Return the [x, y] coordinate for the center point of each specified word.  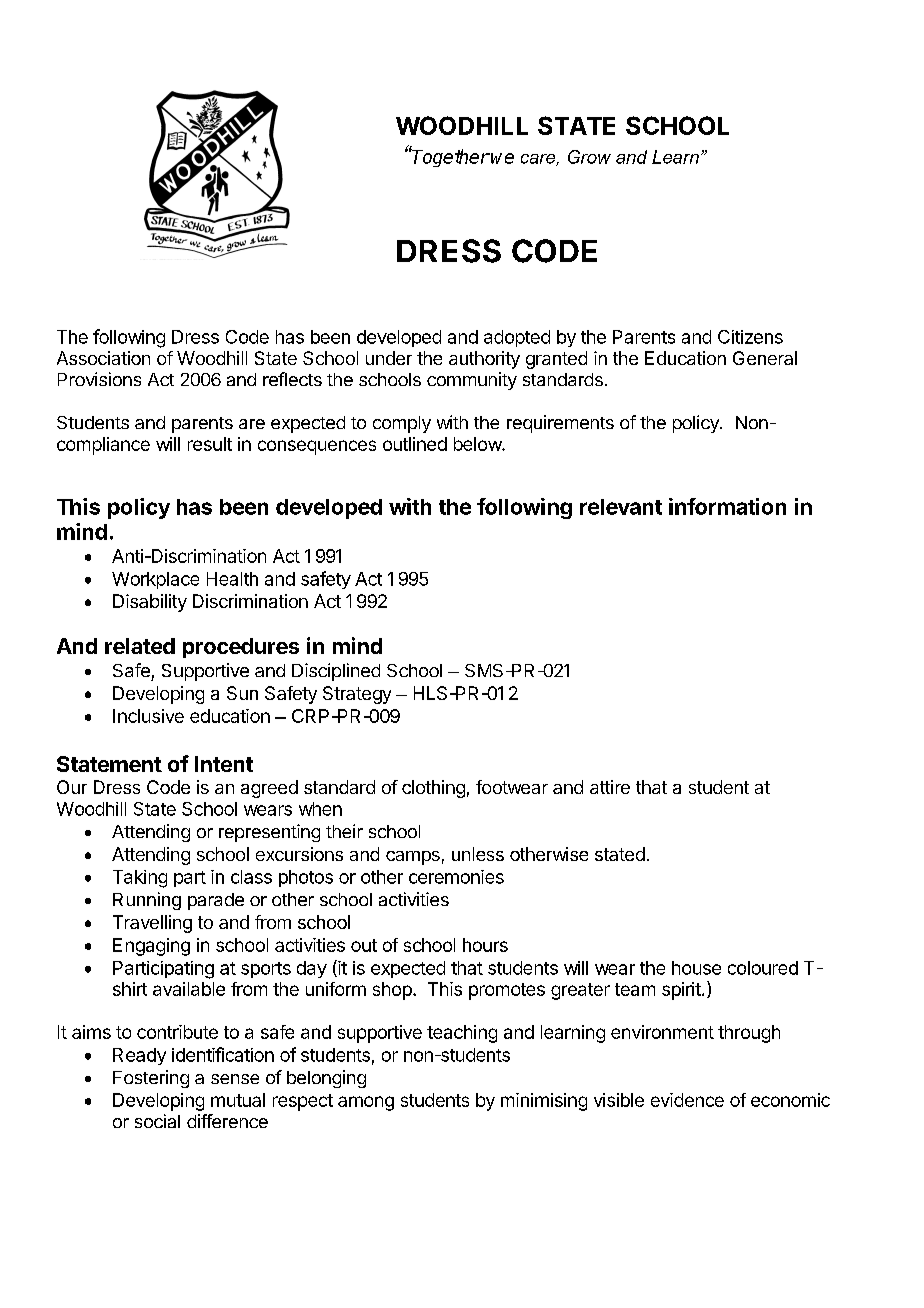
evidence [687, 1100]
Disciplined [336, 672]
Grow [589, 157]
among [366, 1103]
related [140, 646]
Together [450, 158]
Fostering [151, 1079]
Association [103, 358]
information [727, 506]
